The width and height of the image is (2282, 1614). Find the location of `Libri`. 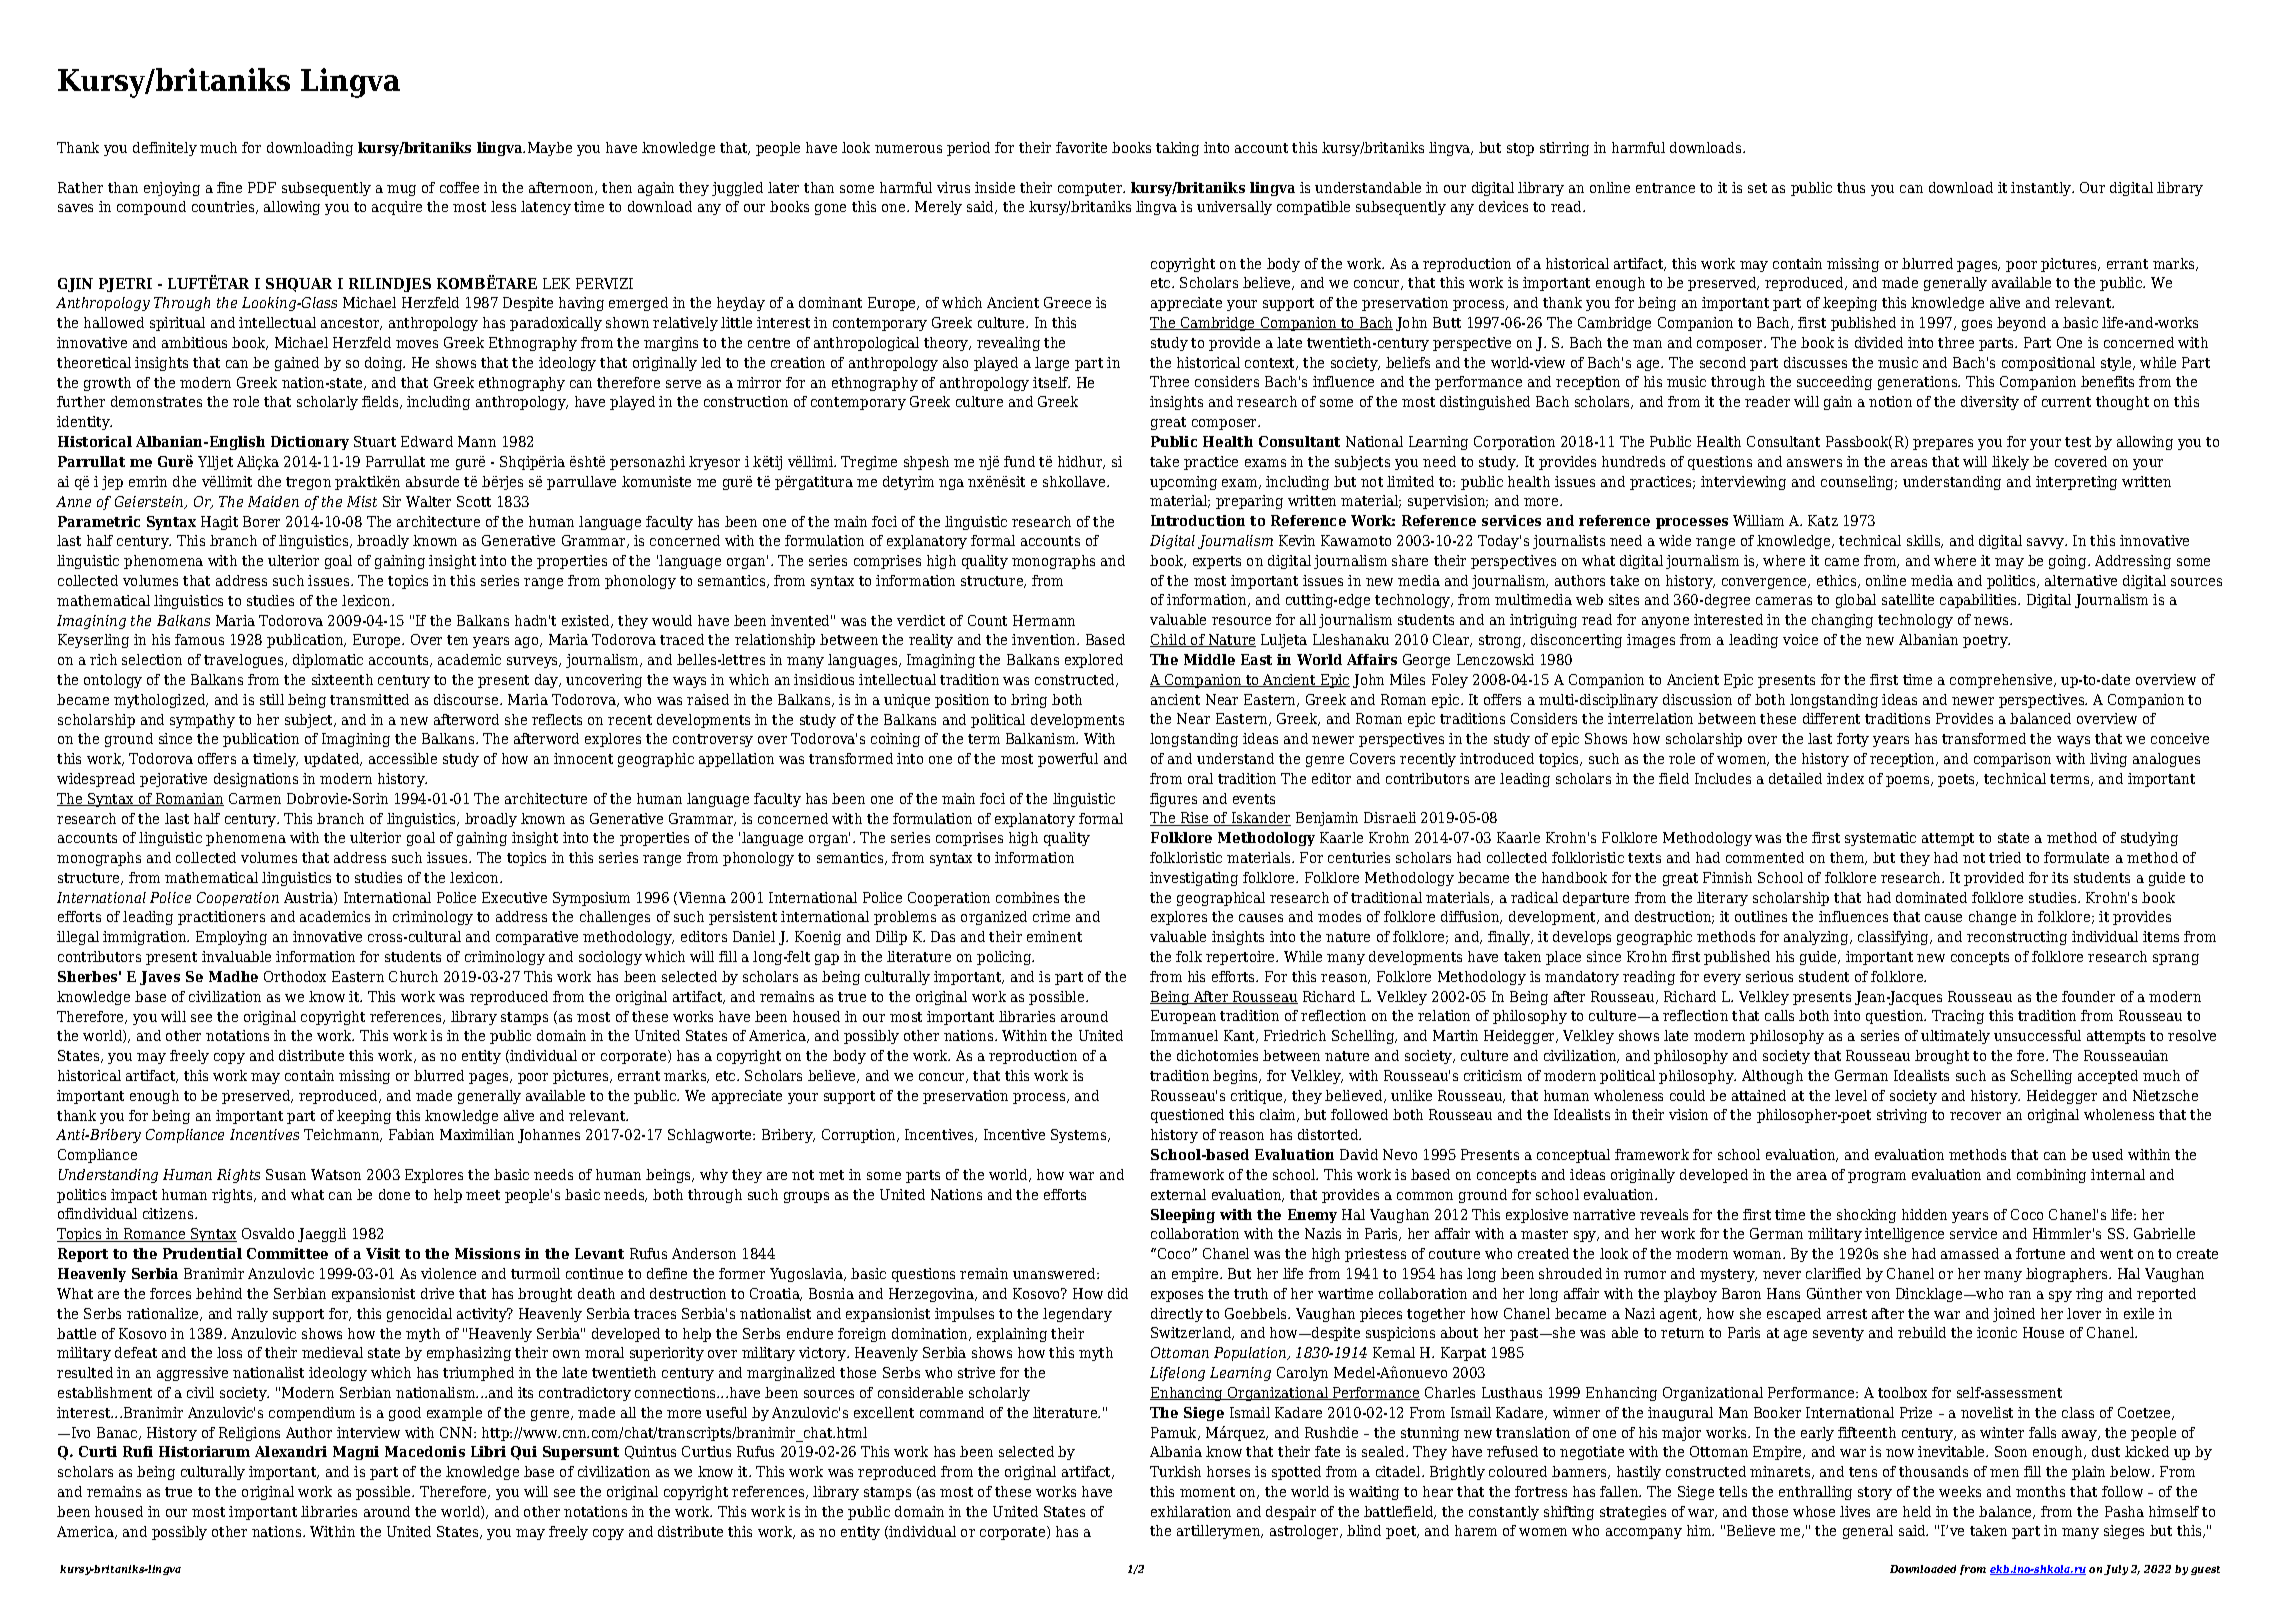

Libri is located at coordinates (488, 1451).
